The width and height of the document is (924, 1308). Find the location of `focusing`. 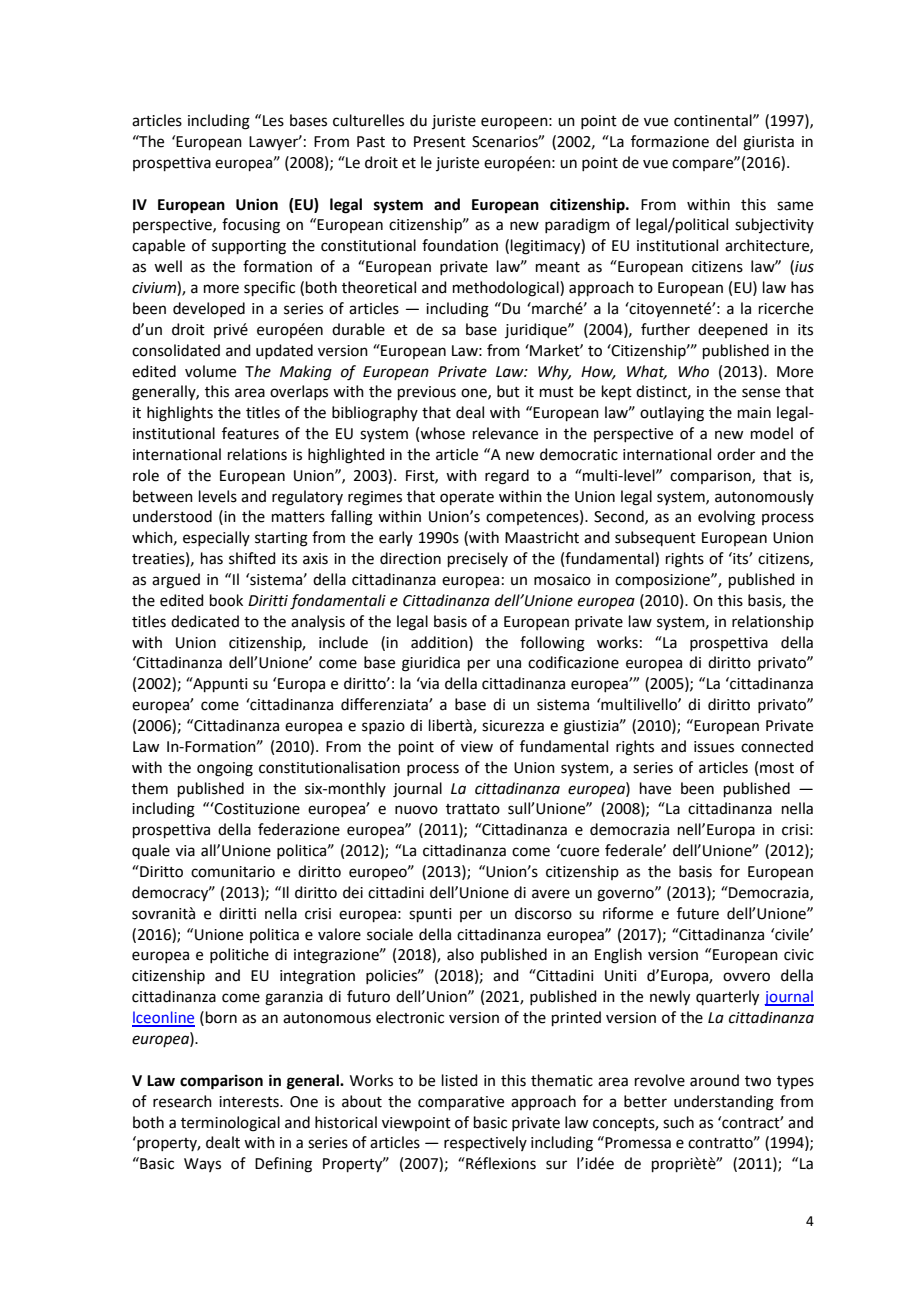

focusing is located at coordinates (251, 226).
